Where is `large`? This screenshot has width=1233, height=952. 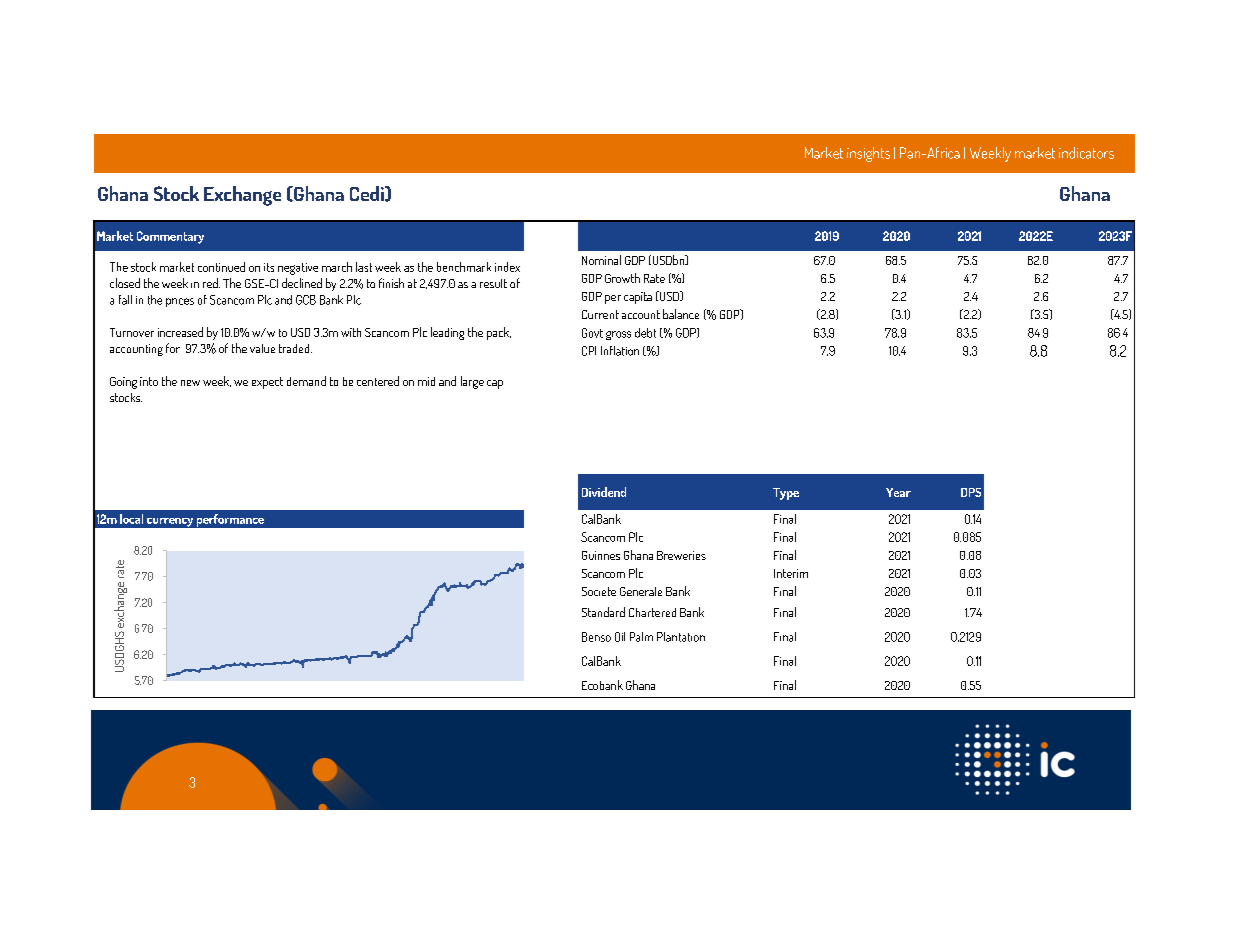 large is located at coordinates (472, 382).
